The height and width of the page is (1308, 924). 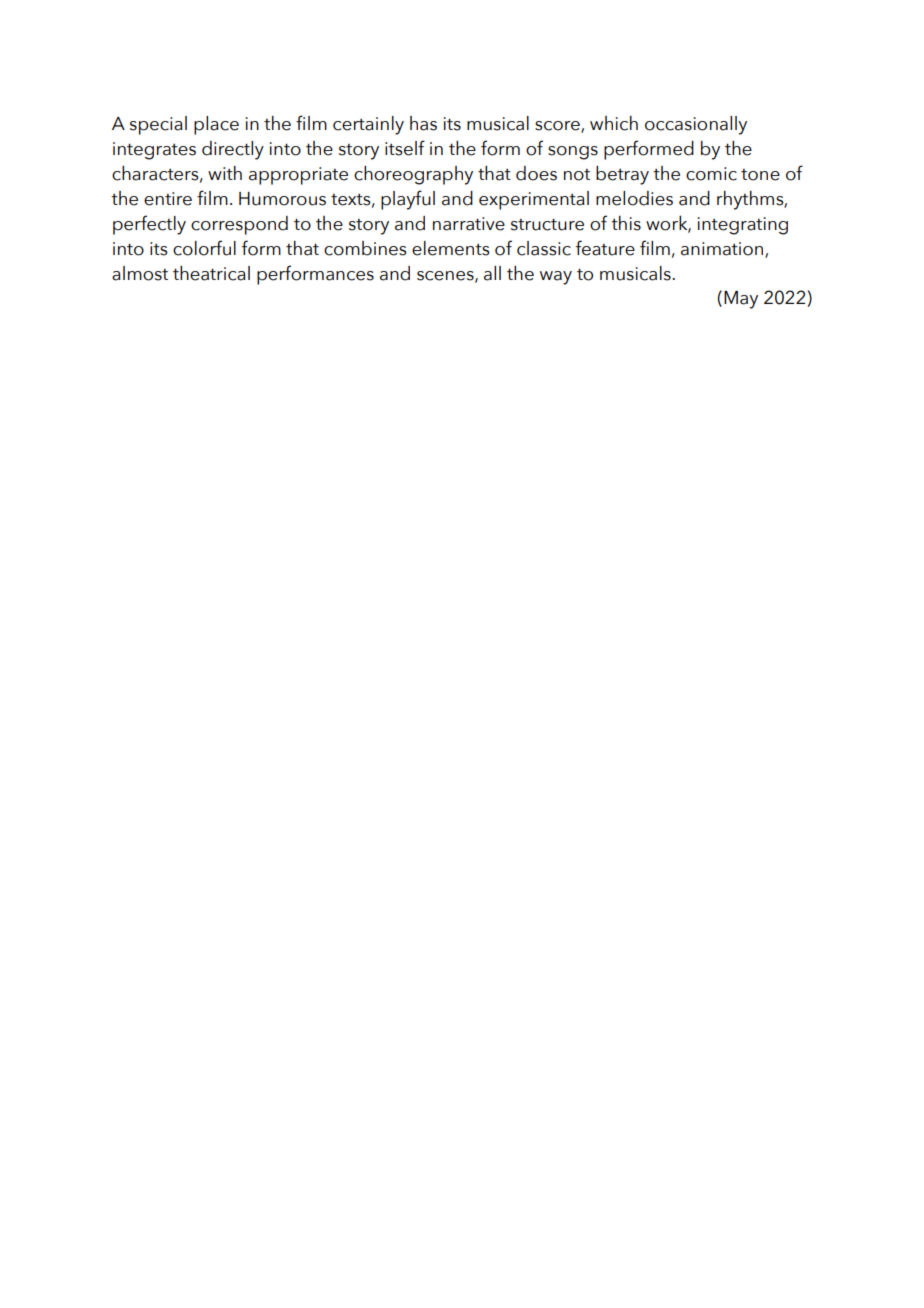 What do you see at coordinates (216, 125) in the page?
I see `place` at bounding box center [216, 125].
